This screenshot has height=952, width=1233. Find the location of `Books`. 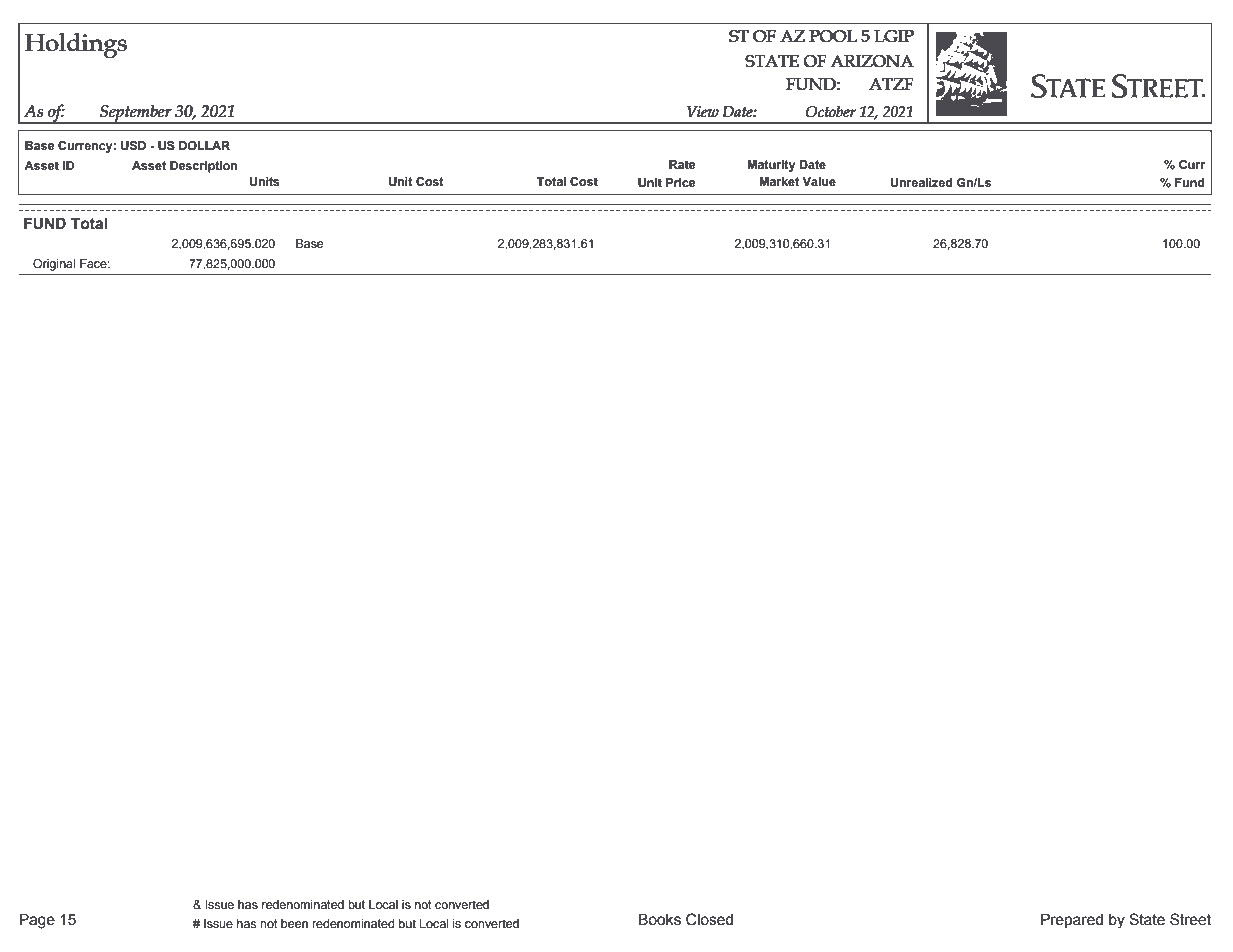

Books is located at coordinates (660, 919).
